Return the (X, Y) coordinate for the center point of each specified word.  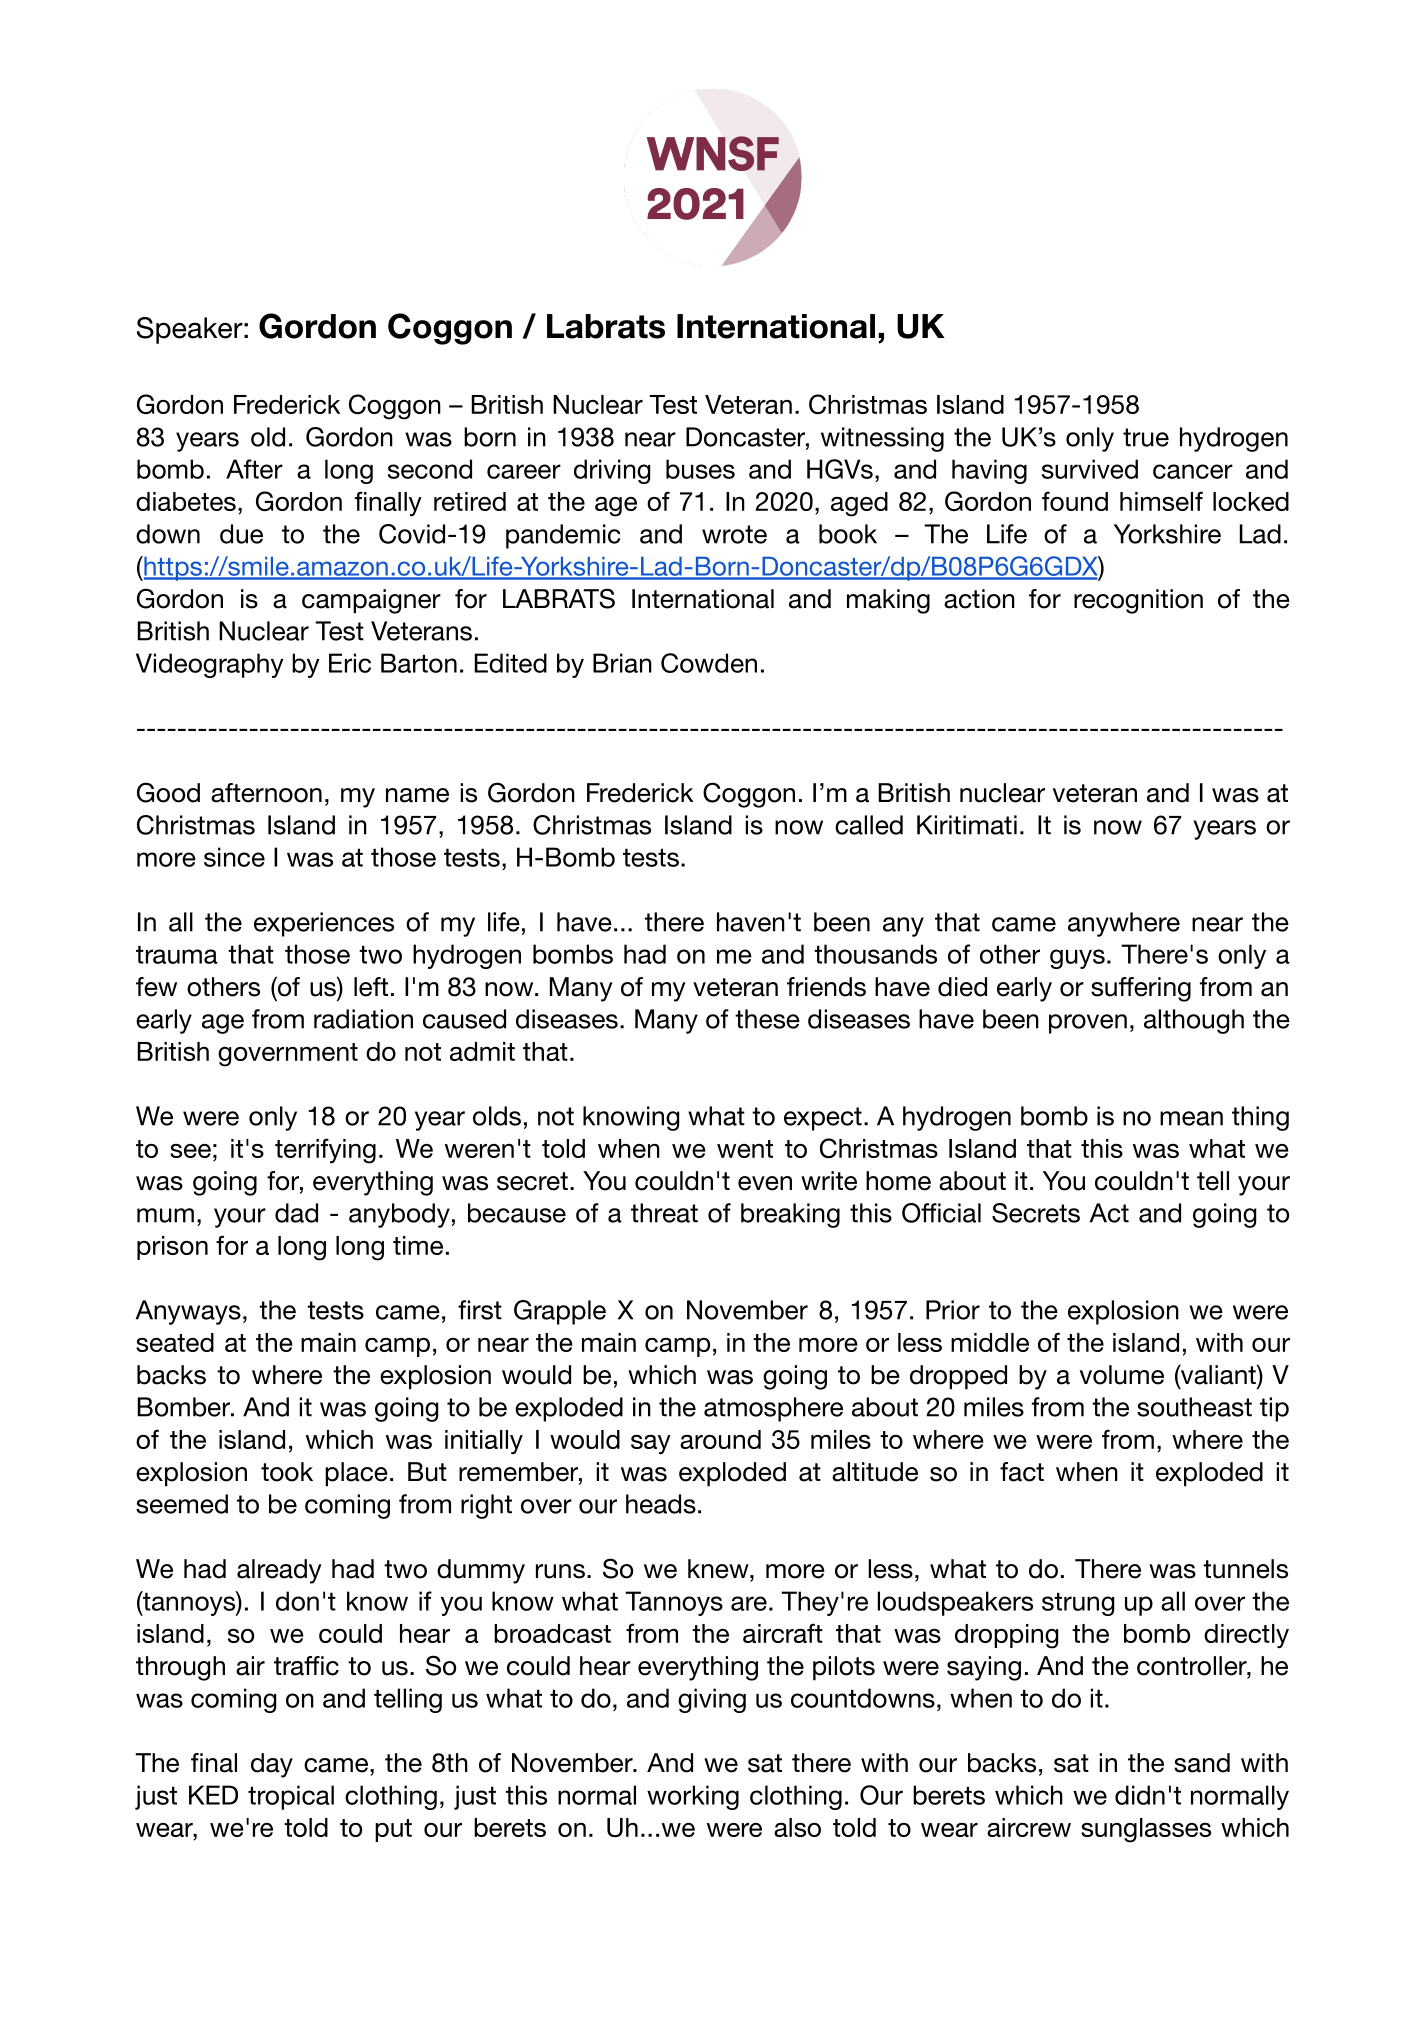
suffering (1141, 989)
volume (1122, 1375)
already (279, 1571)
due (241, 534)
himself (1161, 501)
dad (296, 1213)
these (767, 1019)
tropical (291, 1797)
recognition (1138, 601)
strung (1078, 1604)
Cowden (709, 663)
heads (661, 1504)
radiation (363, 1019)
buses (700, 469)
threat (664, 1213)
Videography (210, 665)
